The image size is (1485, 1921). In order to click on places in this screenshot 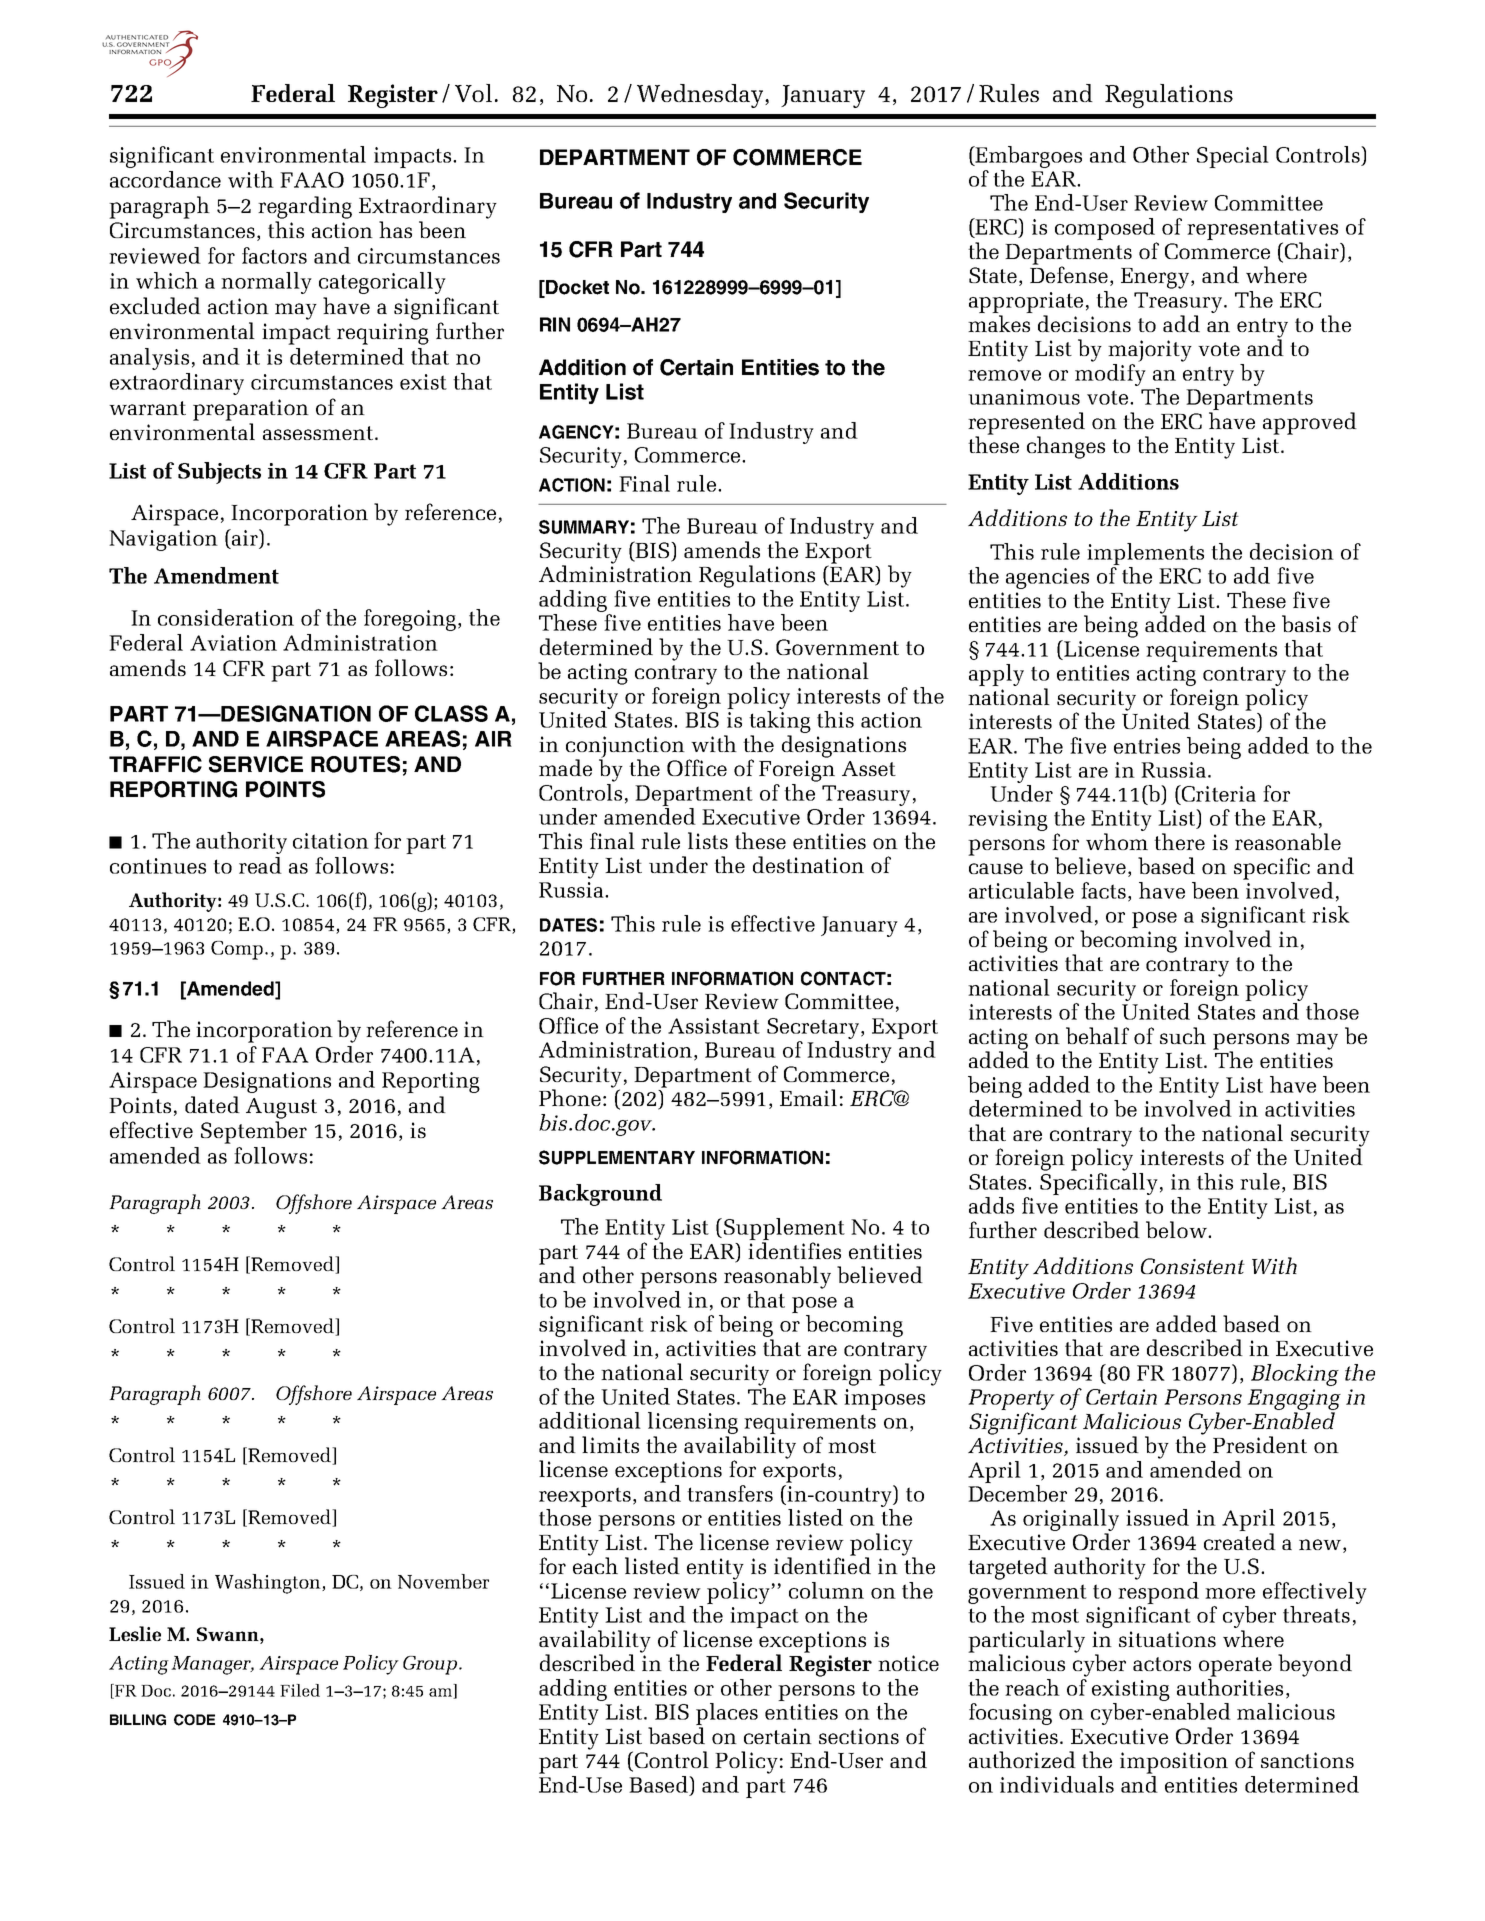, I will do `click(727, 1715)`.
